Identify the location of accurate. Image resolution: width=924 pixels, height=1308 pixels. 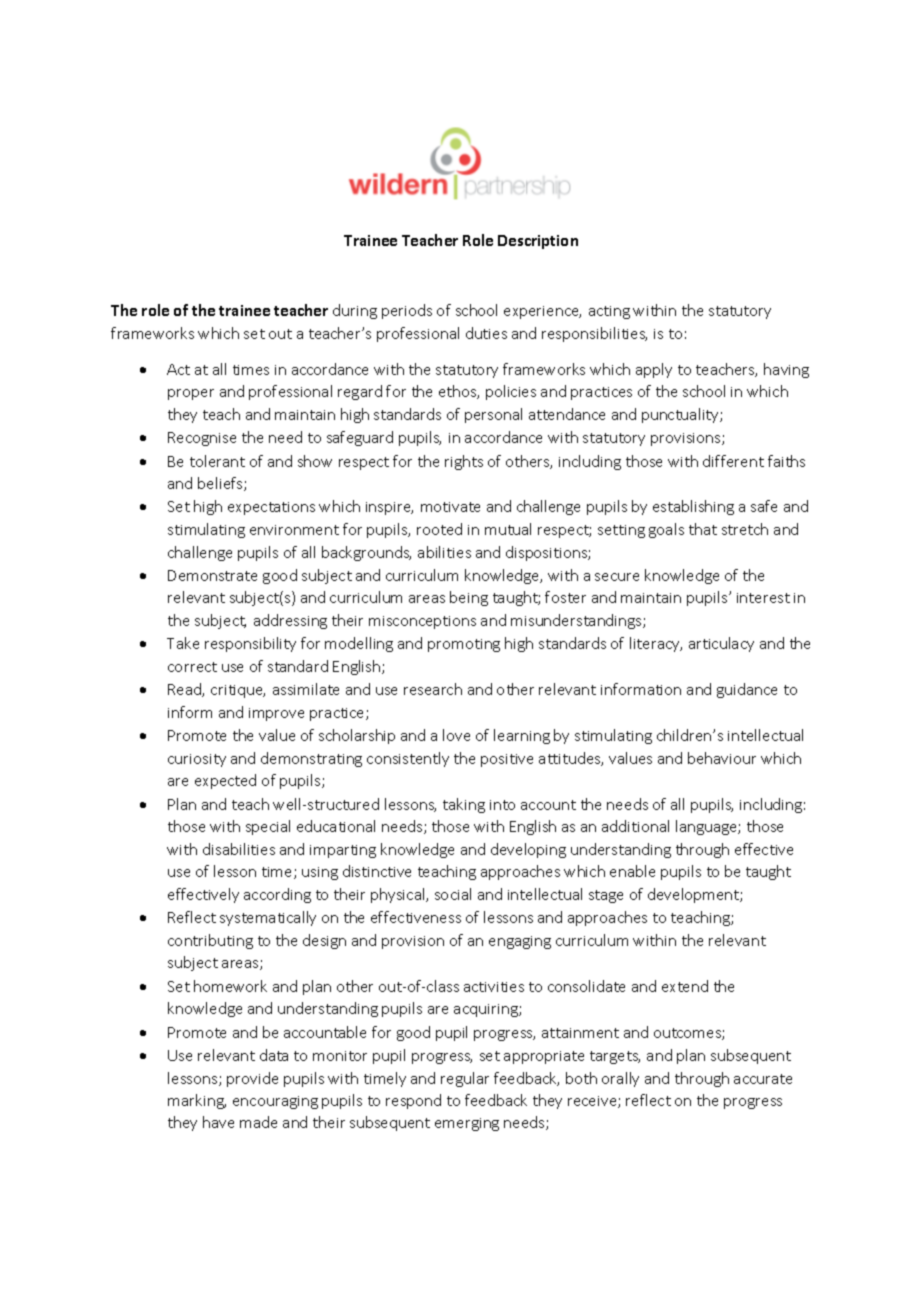
(763, 1079).
